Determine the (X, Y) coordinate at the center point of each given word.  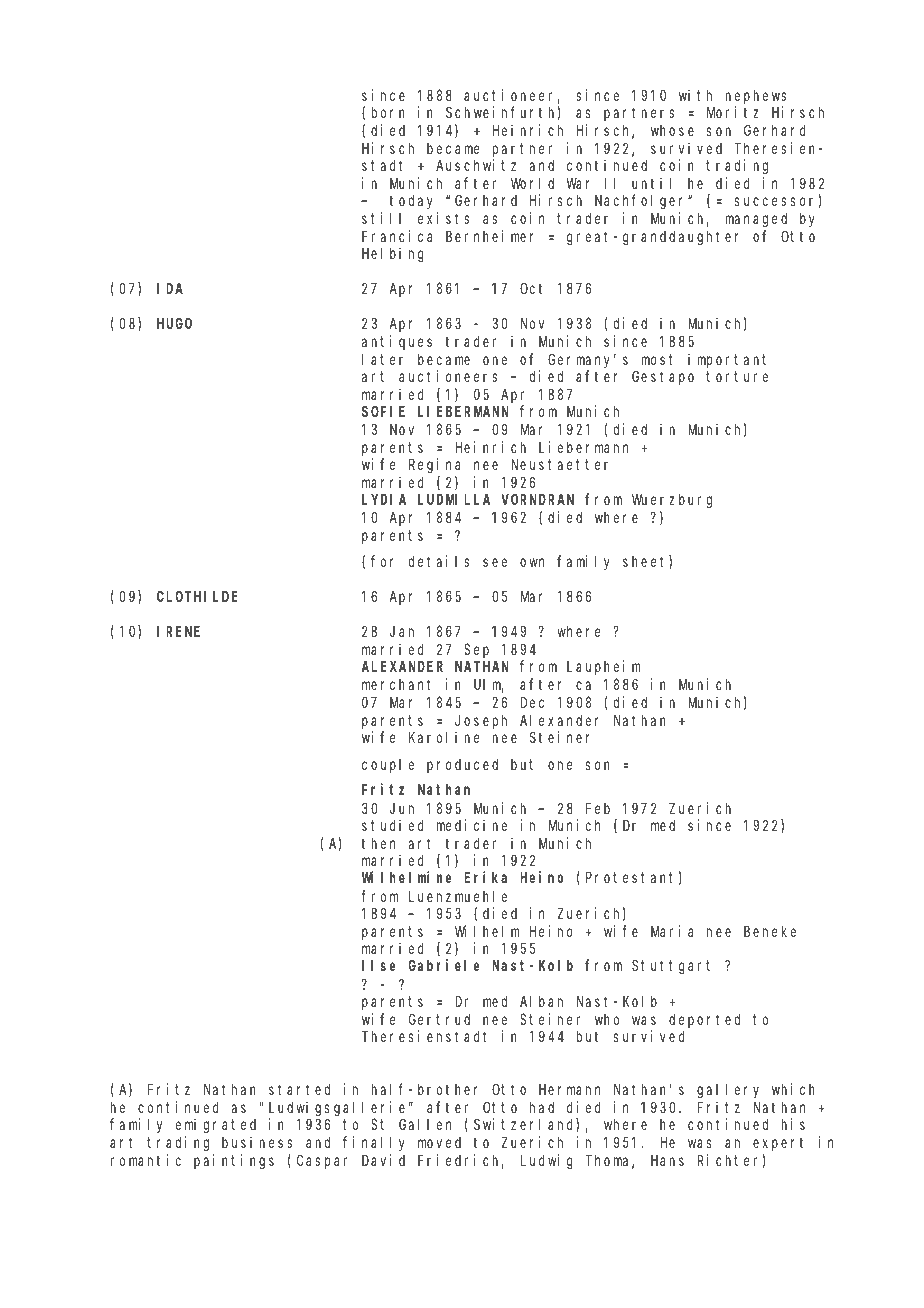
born (388, 112)
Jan (402, 632)
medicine (472, 825)
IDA (170, 288)
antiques (397, 342)
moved (439, 1142)
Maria (672, 931)
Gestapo (663, 378)
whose (672, 130)
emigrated (216, 1126)
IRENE (178, 632)
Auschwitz (476, 165)
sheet (646, 562)
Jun (402, 808)
